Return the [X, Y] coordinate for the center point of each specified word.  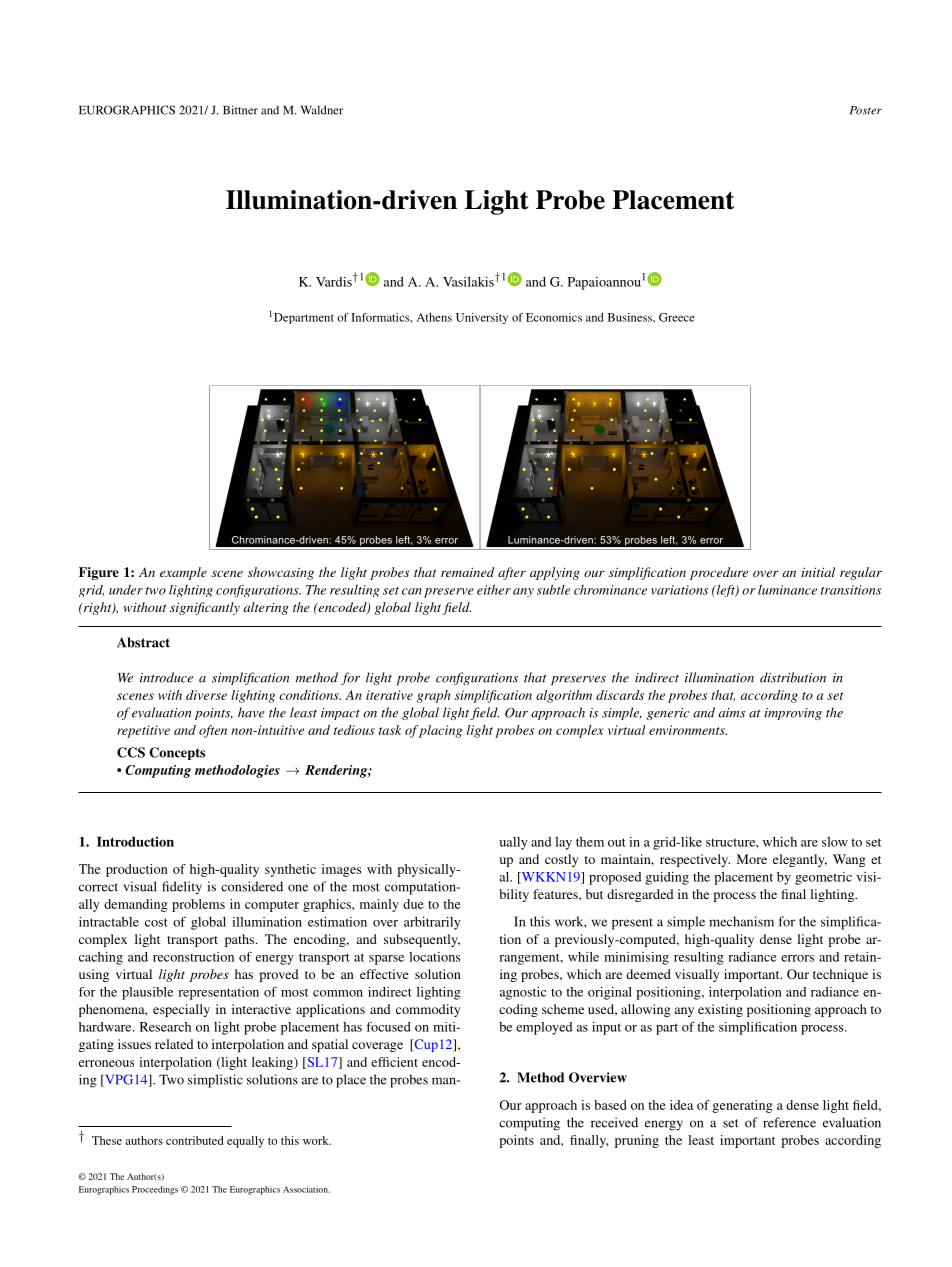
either [494, 589]
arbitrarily [432, 923]
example [183, 573]
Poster [866, 110]
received [614, 1122]
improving [793, 714]
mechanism [741, 921]
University [482, 318]
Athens [434, 317]
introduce [166, 677]
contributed [195, 1140]
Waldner [322, 110]
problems [198, 905]
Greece [677, 317]
